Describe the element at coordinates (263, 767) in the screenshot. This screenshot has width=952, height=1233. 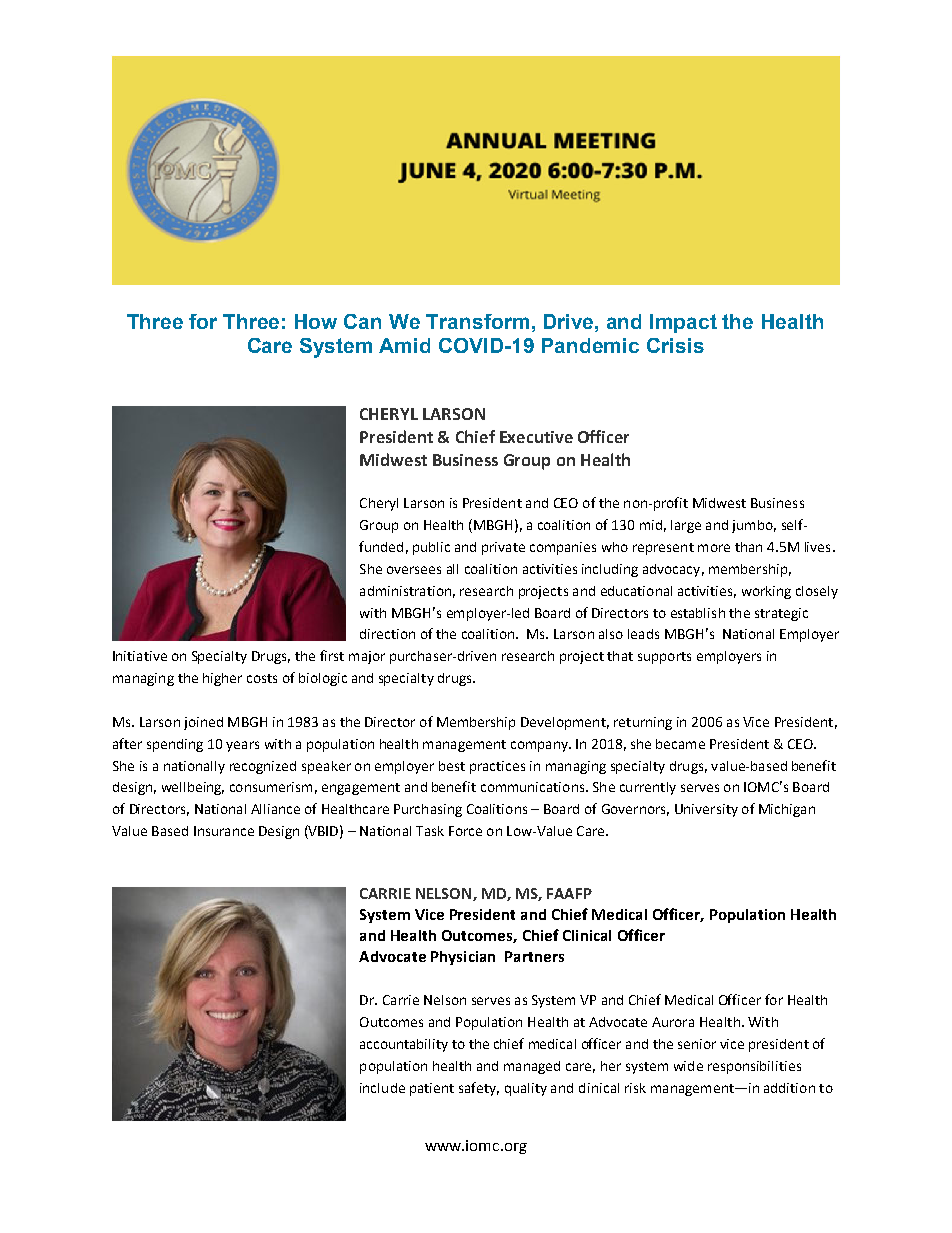
I see `recognized` at that location.
